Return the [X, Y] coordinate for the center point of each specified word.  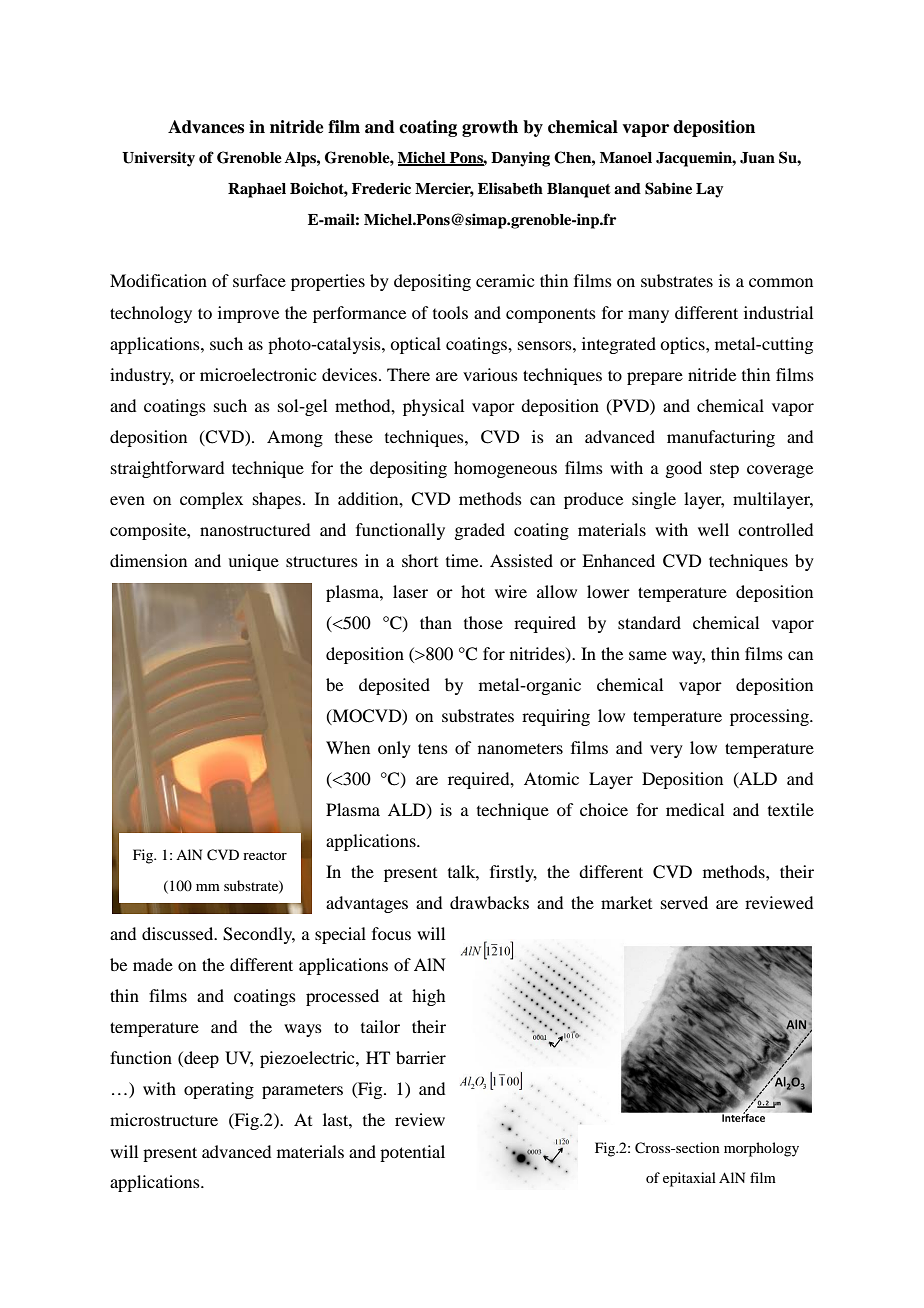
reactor [265, 855]
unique [253, 562]
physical [433, 407]
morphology [761, 1149]
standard [649, 622]
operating [219, 1090]
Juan [757, 158]
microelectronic [258, 374]
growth [490, 128]
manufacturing [721, 438]
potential [412, 1153]
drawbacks [489, 902]
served [684, 902]
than [436, 622]
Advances [206, 127]
